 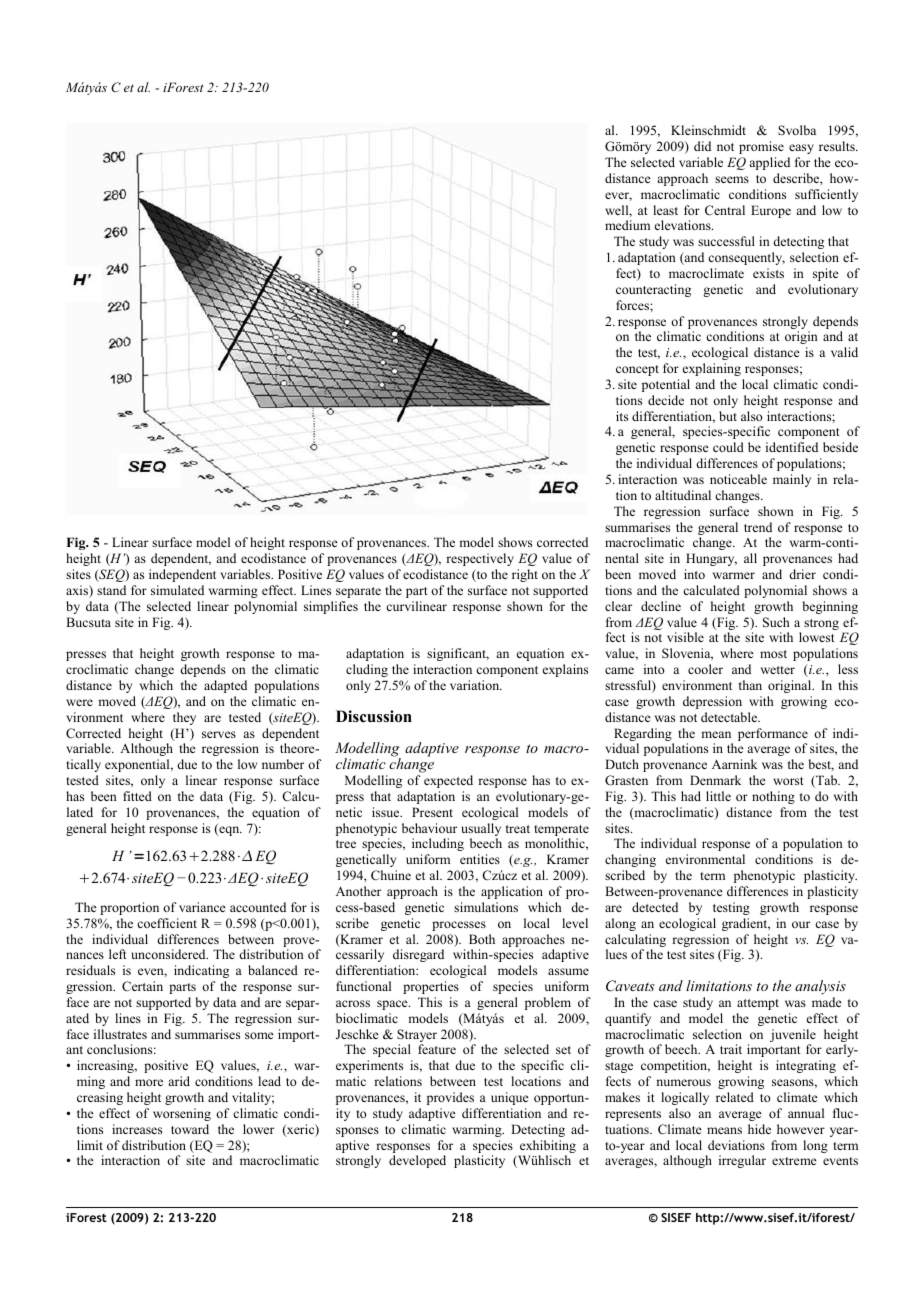 What do you see at coordinates (738, 479) in the screenshot?
I see `noticeable` at bounding box center [738, 479].
